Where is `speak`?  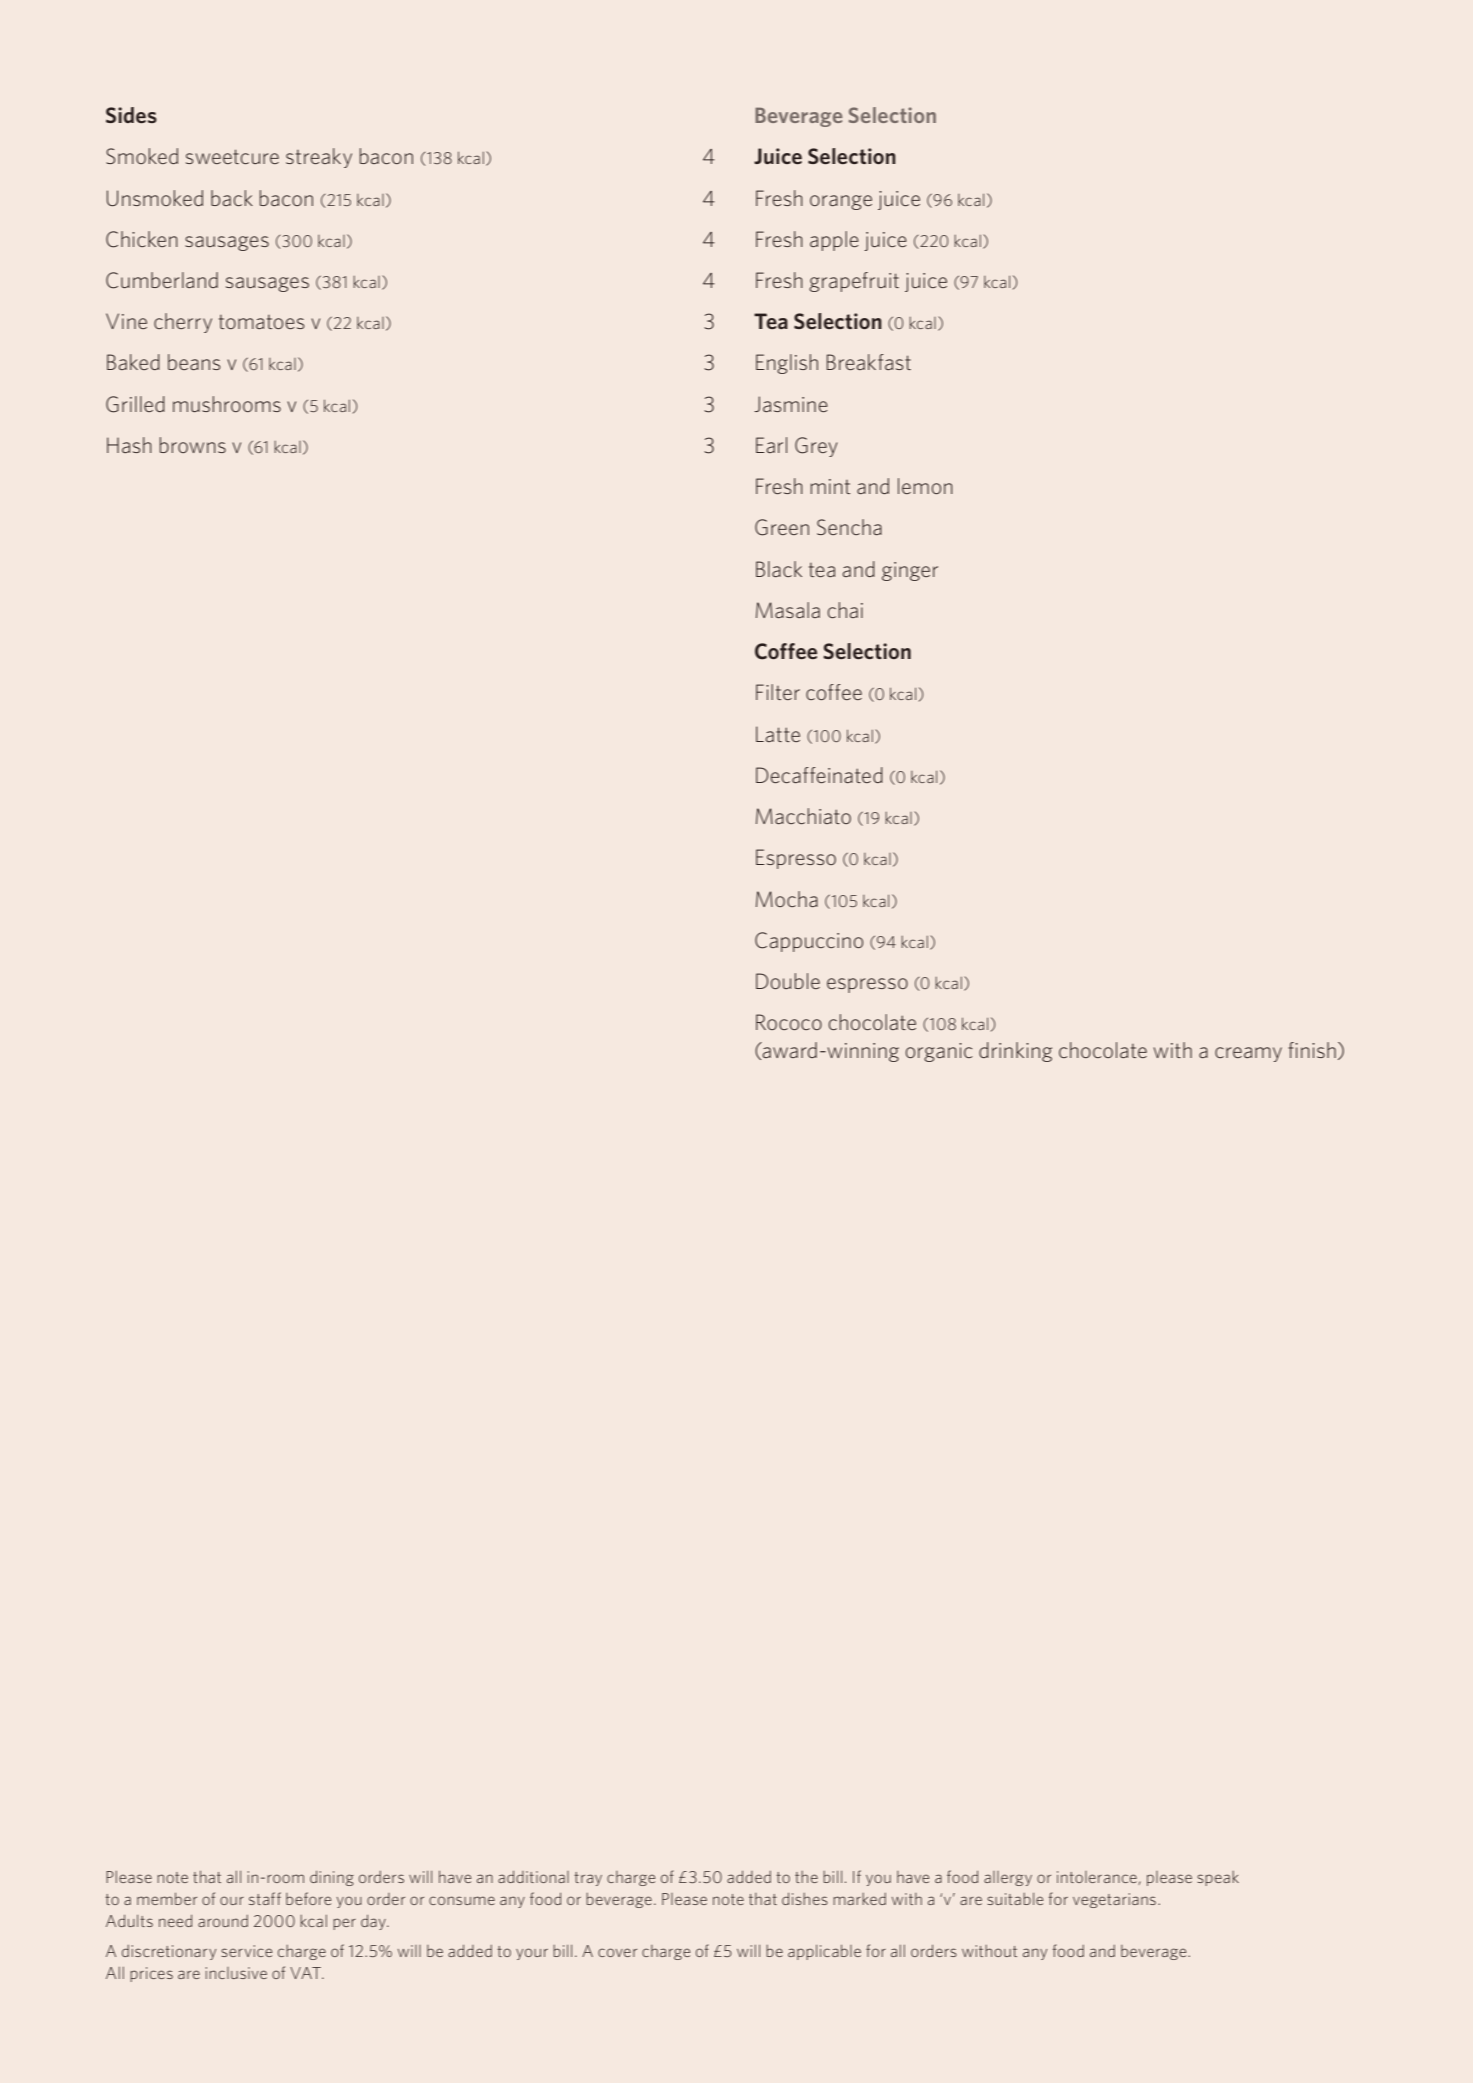 speak is located at coordinates (1218, 1878).
